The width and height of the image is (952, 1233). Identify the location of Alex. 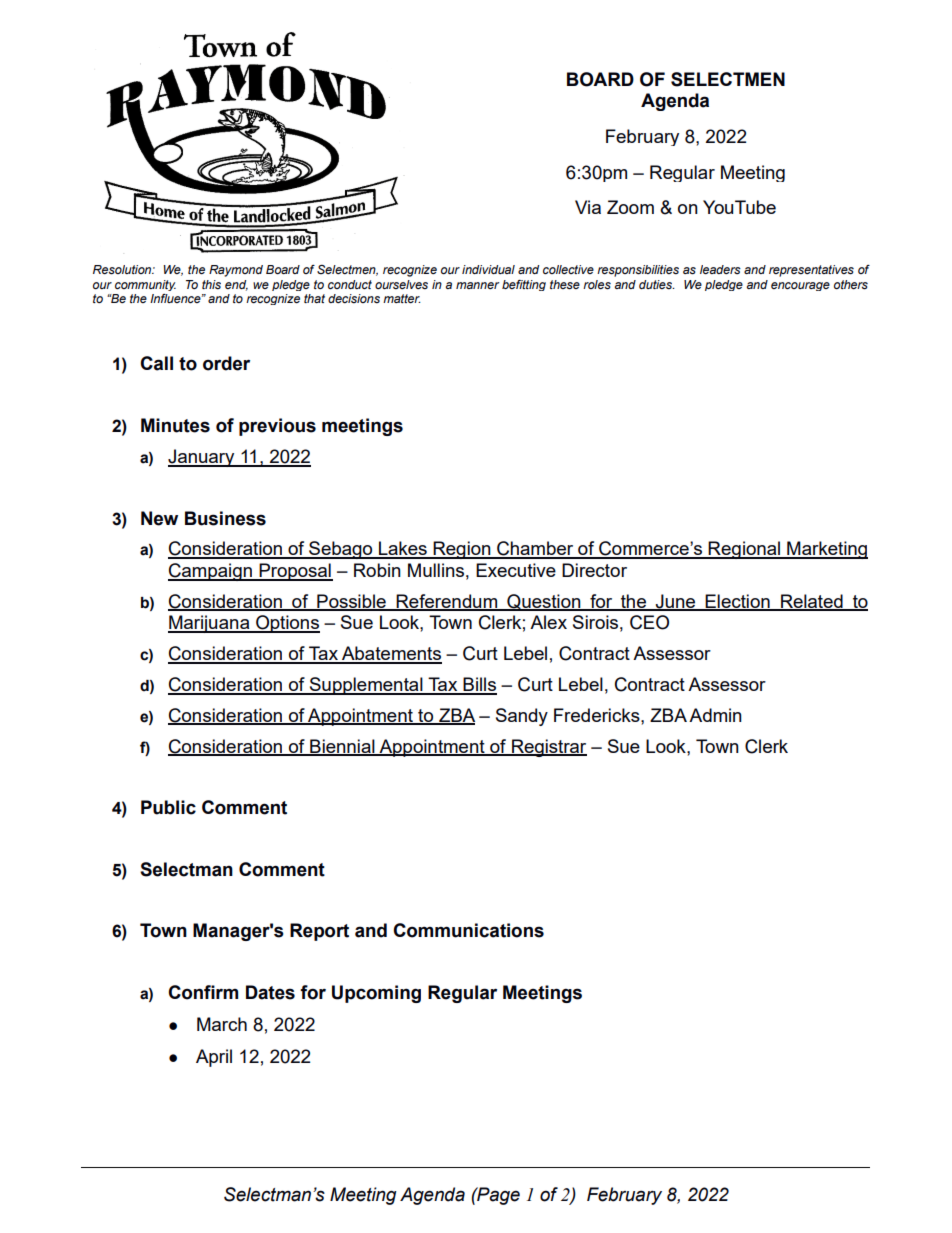
(548, 622).
